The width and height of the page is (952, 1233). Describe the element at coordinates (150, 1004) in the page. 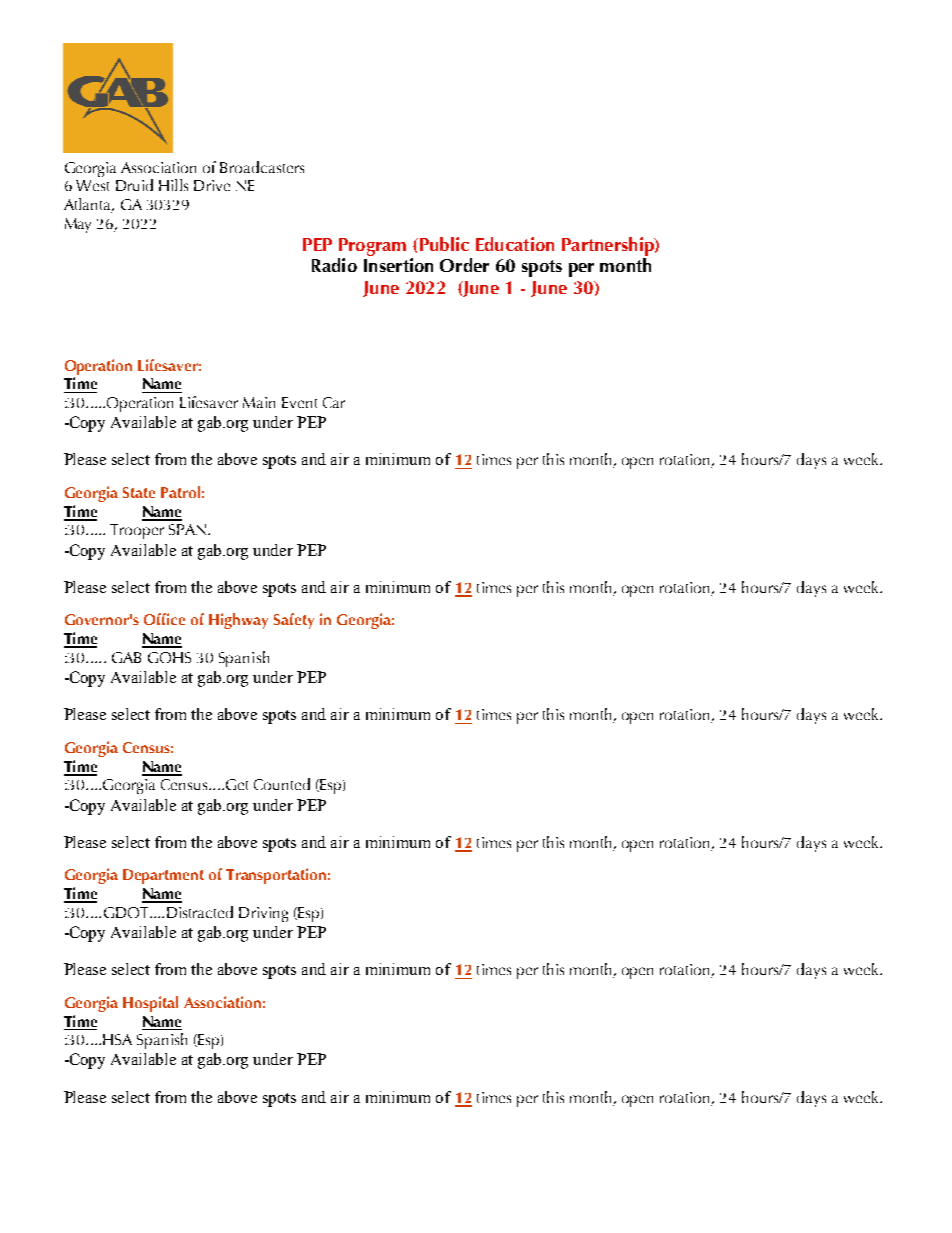

I see `Hospital` at that location.
